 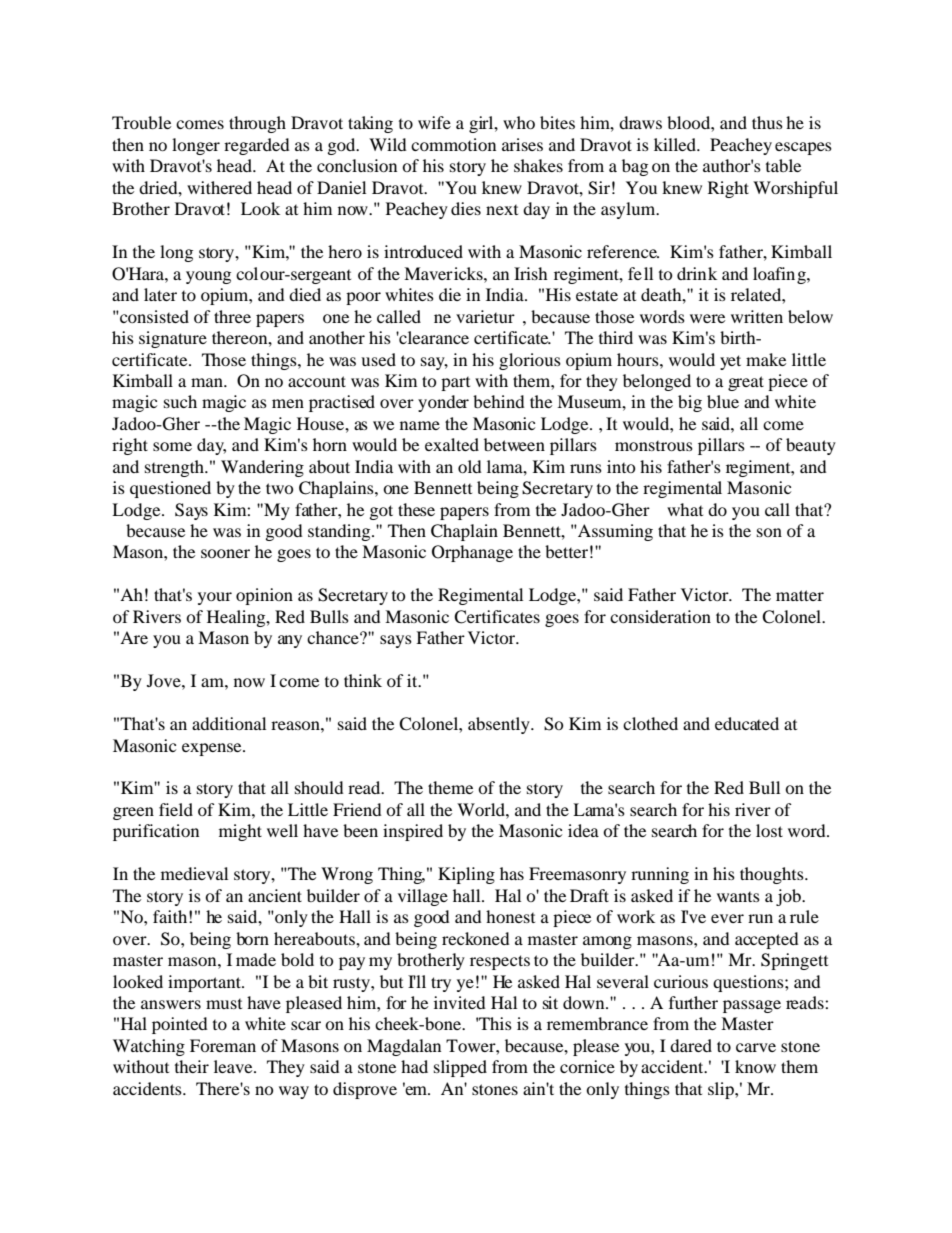 What do you see at coordinates (257, 146) in the screenshot?
I see `regarded` at bounding box center [257, 146].
